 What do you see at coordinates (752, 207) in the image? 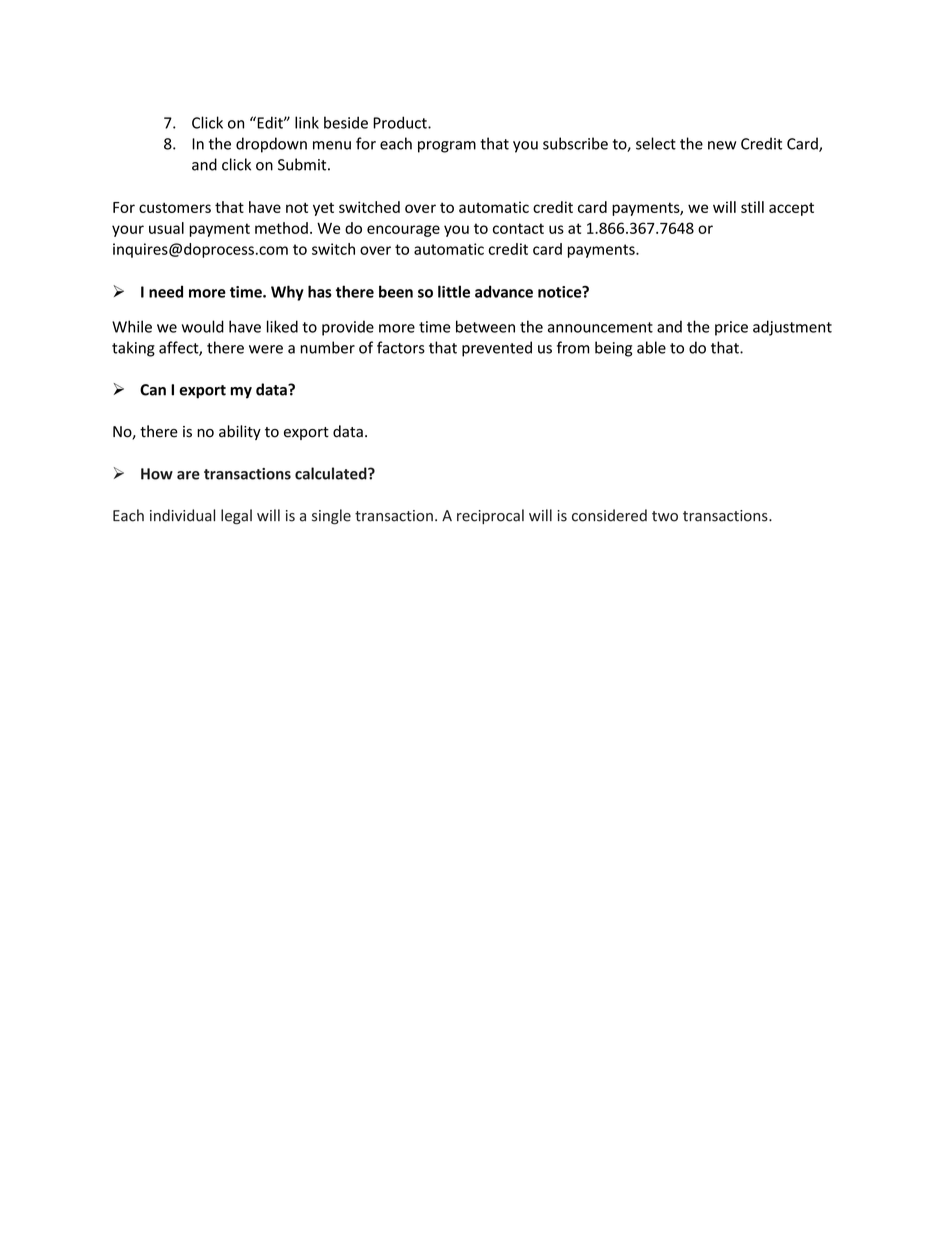
I see `still` at bounding box center [752, 207].
